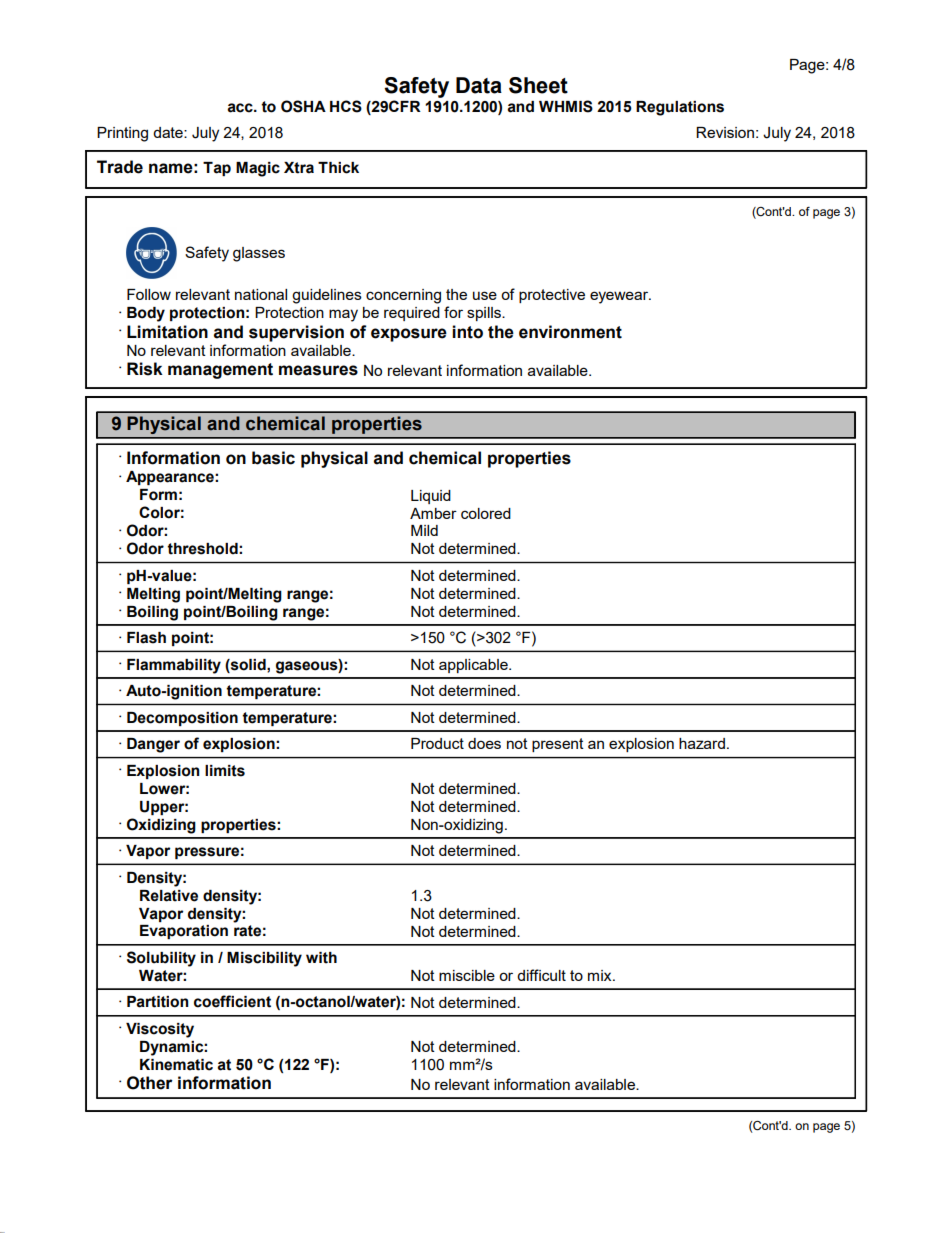 The image size is (952, 1233). Describe the element at coordinates (437, 743) in the screenshot. I see `Product` at that location.
